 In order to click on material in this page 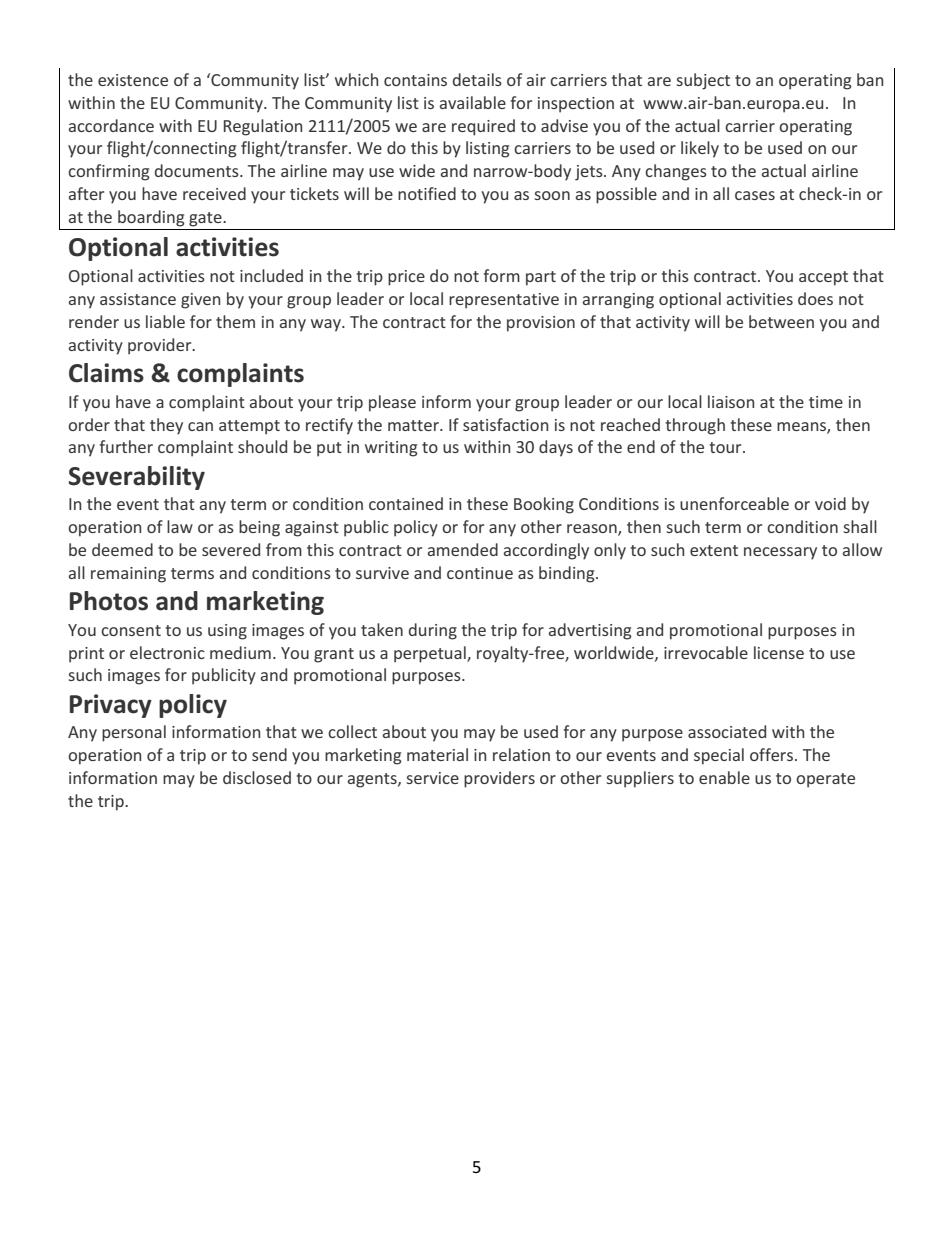, I will do `click(437, 754)`.
